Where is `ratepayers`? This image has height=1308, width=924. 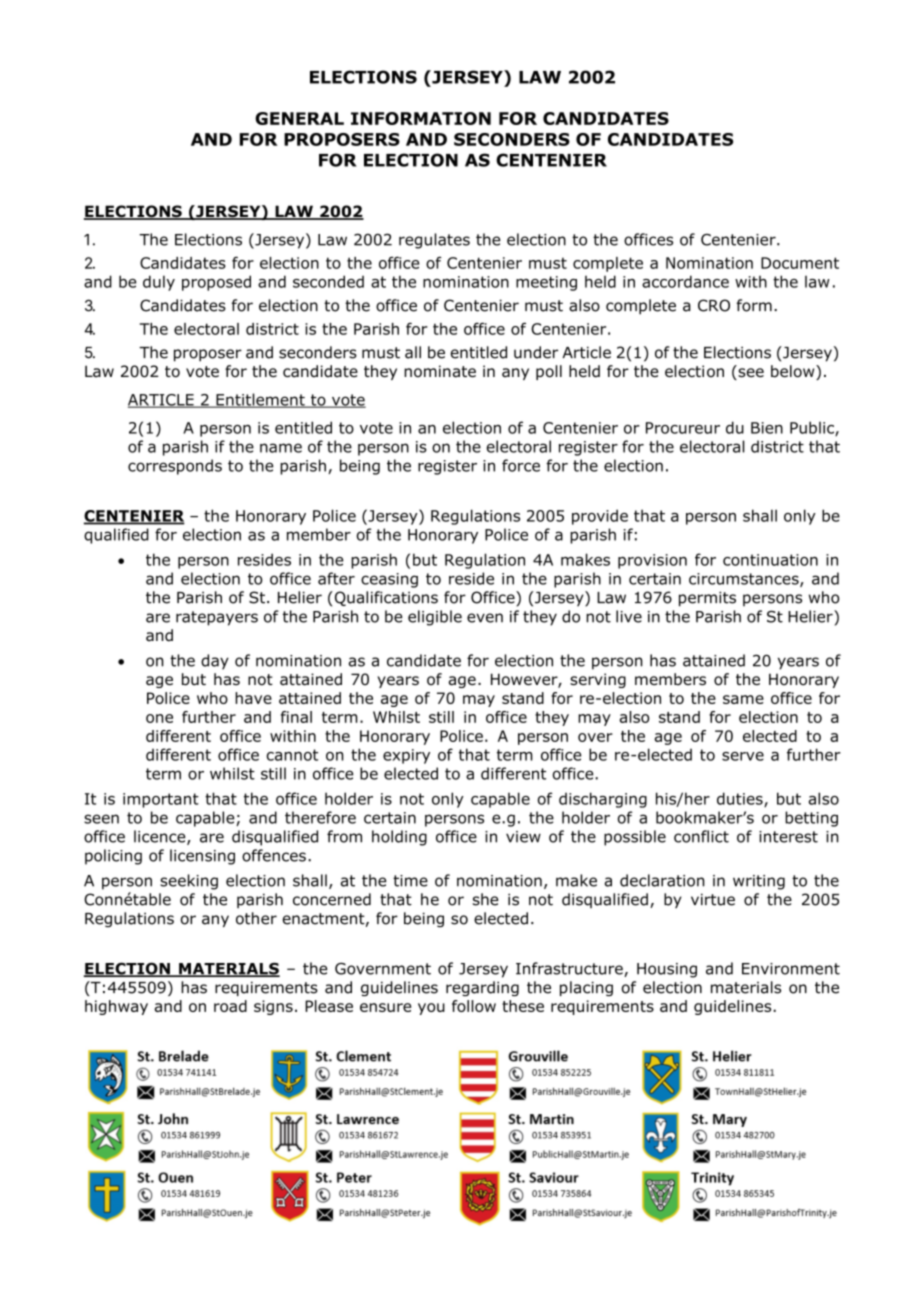 ratepayers is located at coordinates (217, 618).
